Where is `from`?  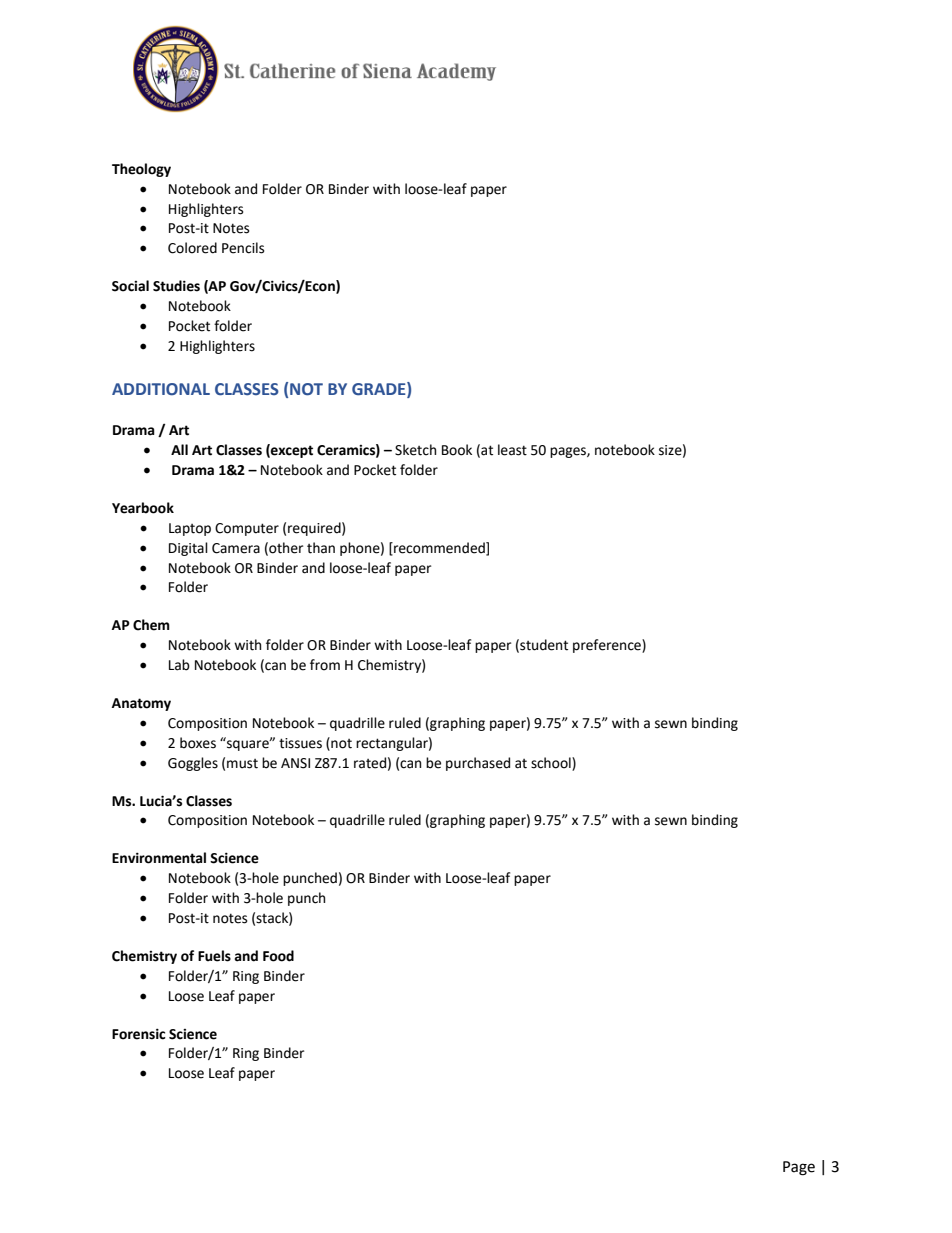 from is located at coordinates (325, 665).
